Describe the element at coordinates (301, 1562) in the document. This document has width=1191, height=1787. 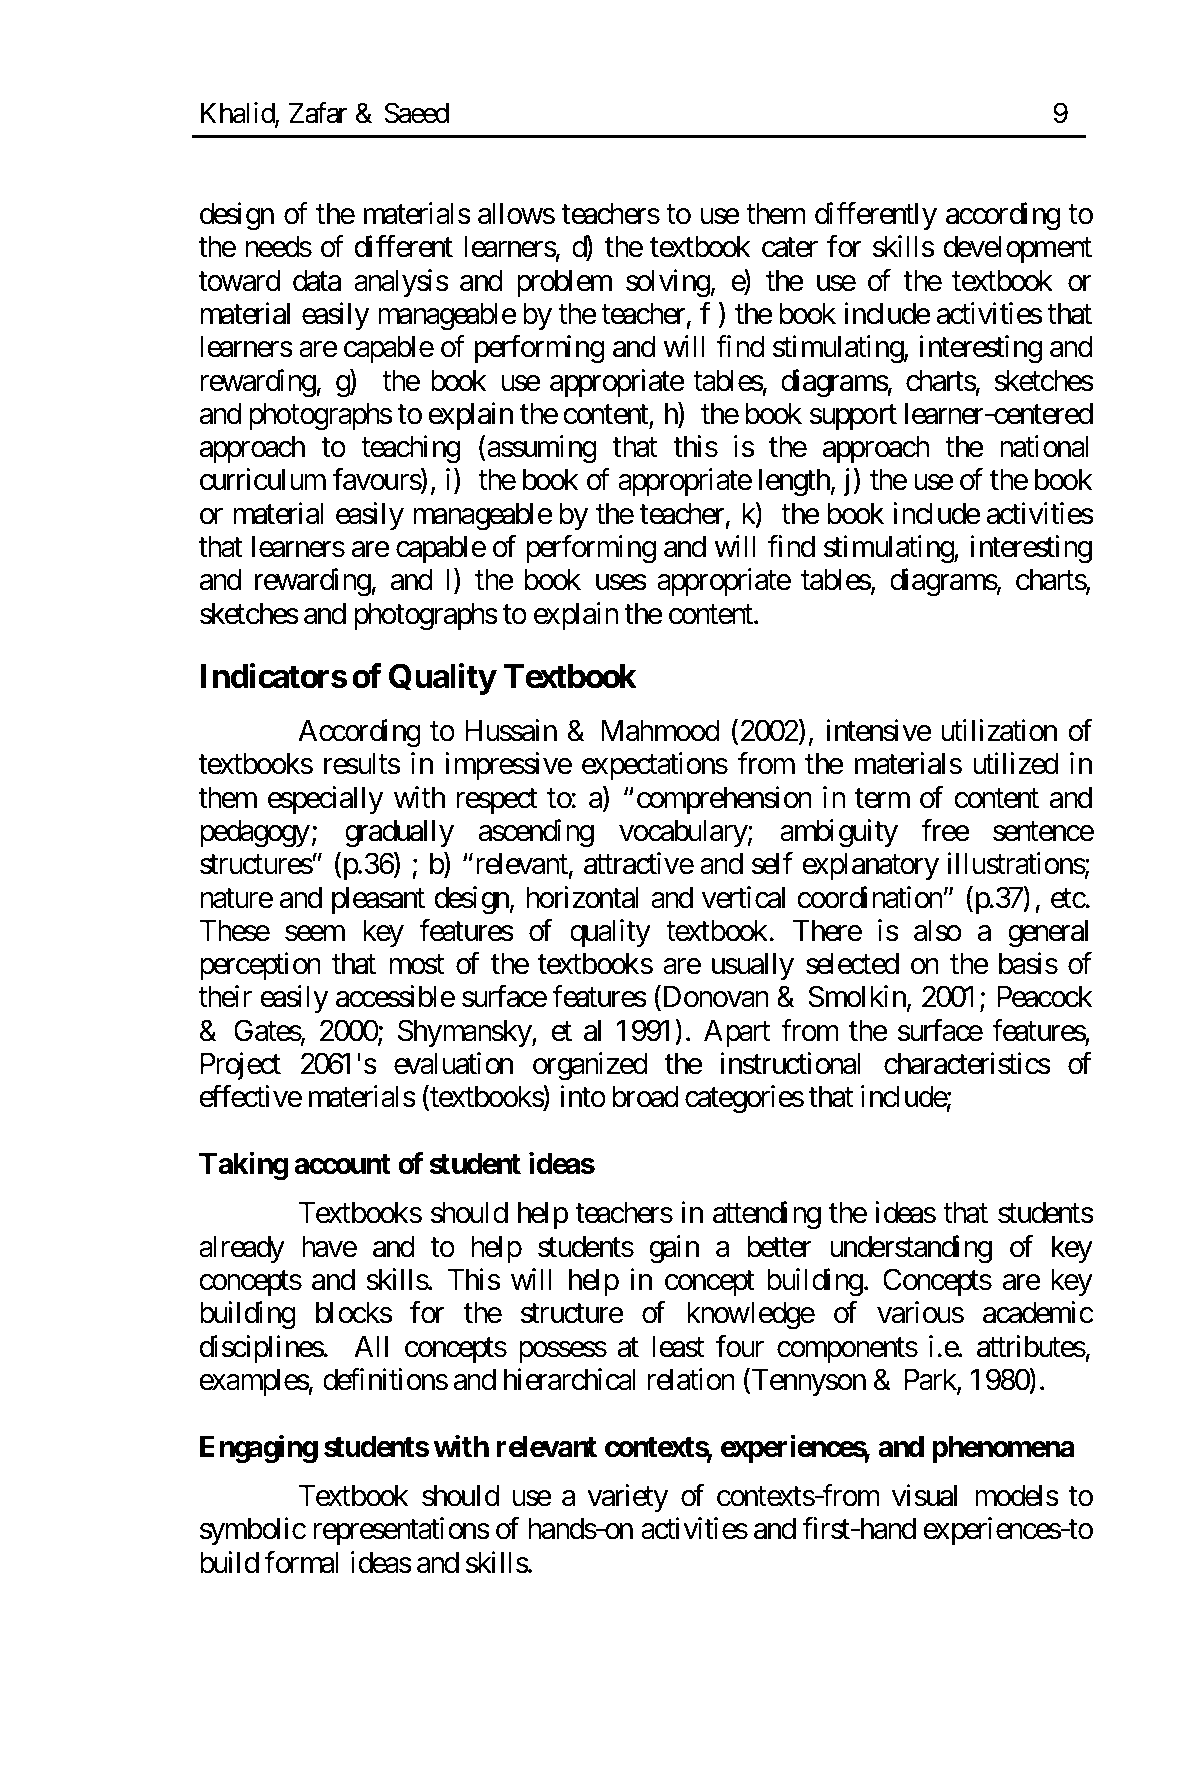
I see `formal` at that location.
